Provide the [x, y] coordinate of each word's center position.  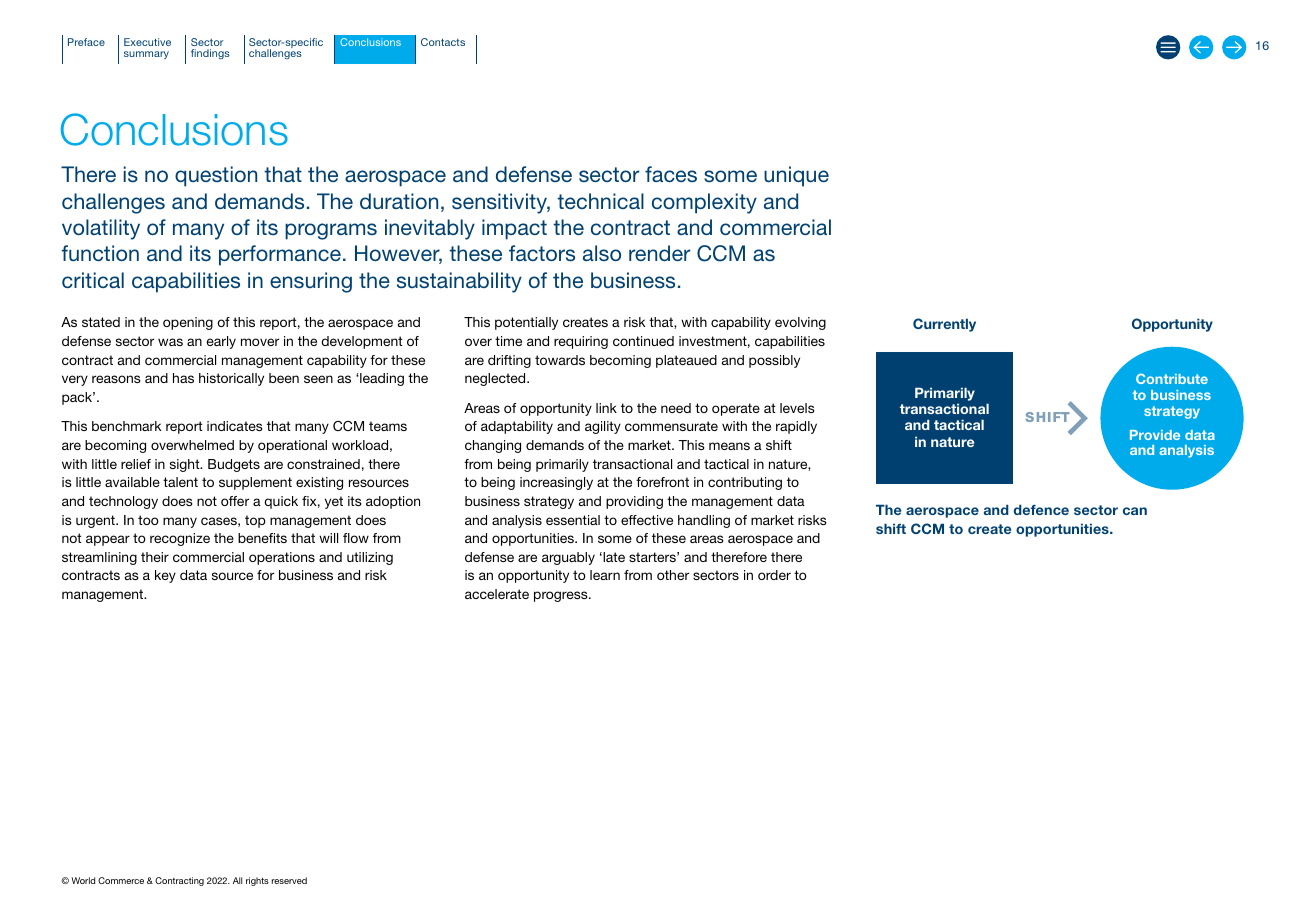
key [165, 576]
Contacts [443, 42]
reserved [289, 880]
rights [257, 881]
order [774, 575]
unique [796, 176]
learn [605, 575]
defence [1041, 509]
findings [210, 54]
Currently [944, 325]
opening [188, 323]
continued [643, 341]
